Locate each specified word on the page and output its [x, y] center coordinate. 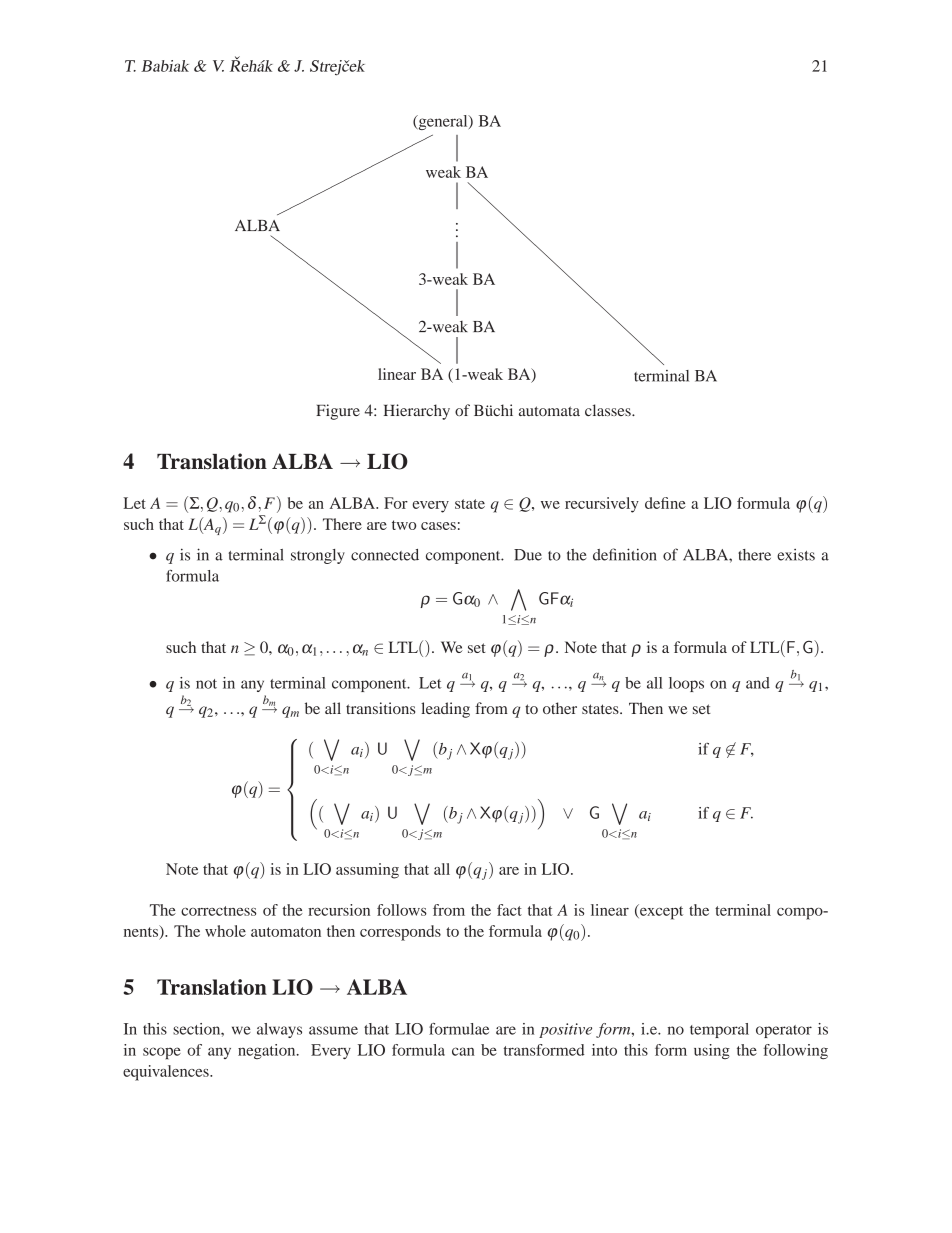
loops [686, 684]
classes [609, 410]
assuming [367, 871]
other [560, 708]
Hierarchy [417, 412]
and [758, 683]
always [279, 1030]
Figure [338, 412]
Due [528, 555]
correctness [218, 911]
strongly [318, 556]
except [660, 912]
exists [796, 555]
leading [445, 710]
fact [509, 910]
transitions [380, 708]
